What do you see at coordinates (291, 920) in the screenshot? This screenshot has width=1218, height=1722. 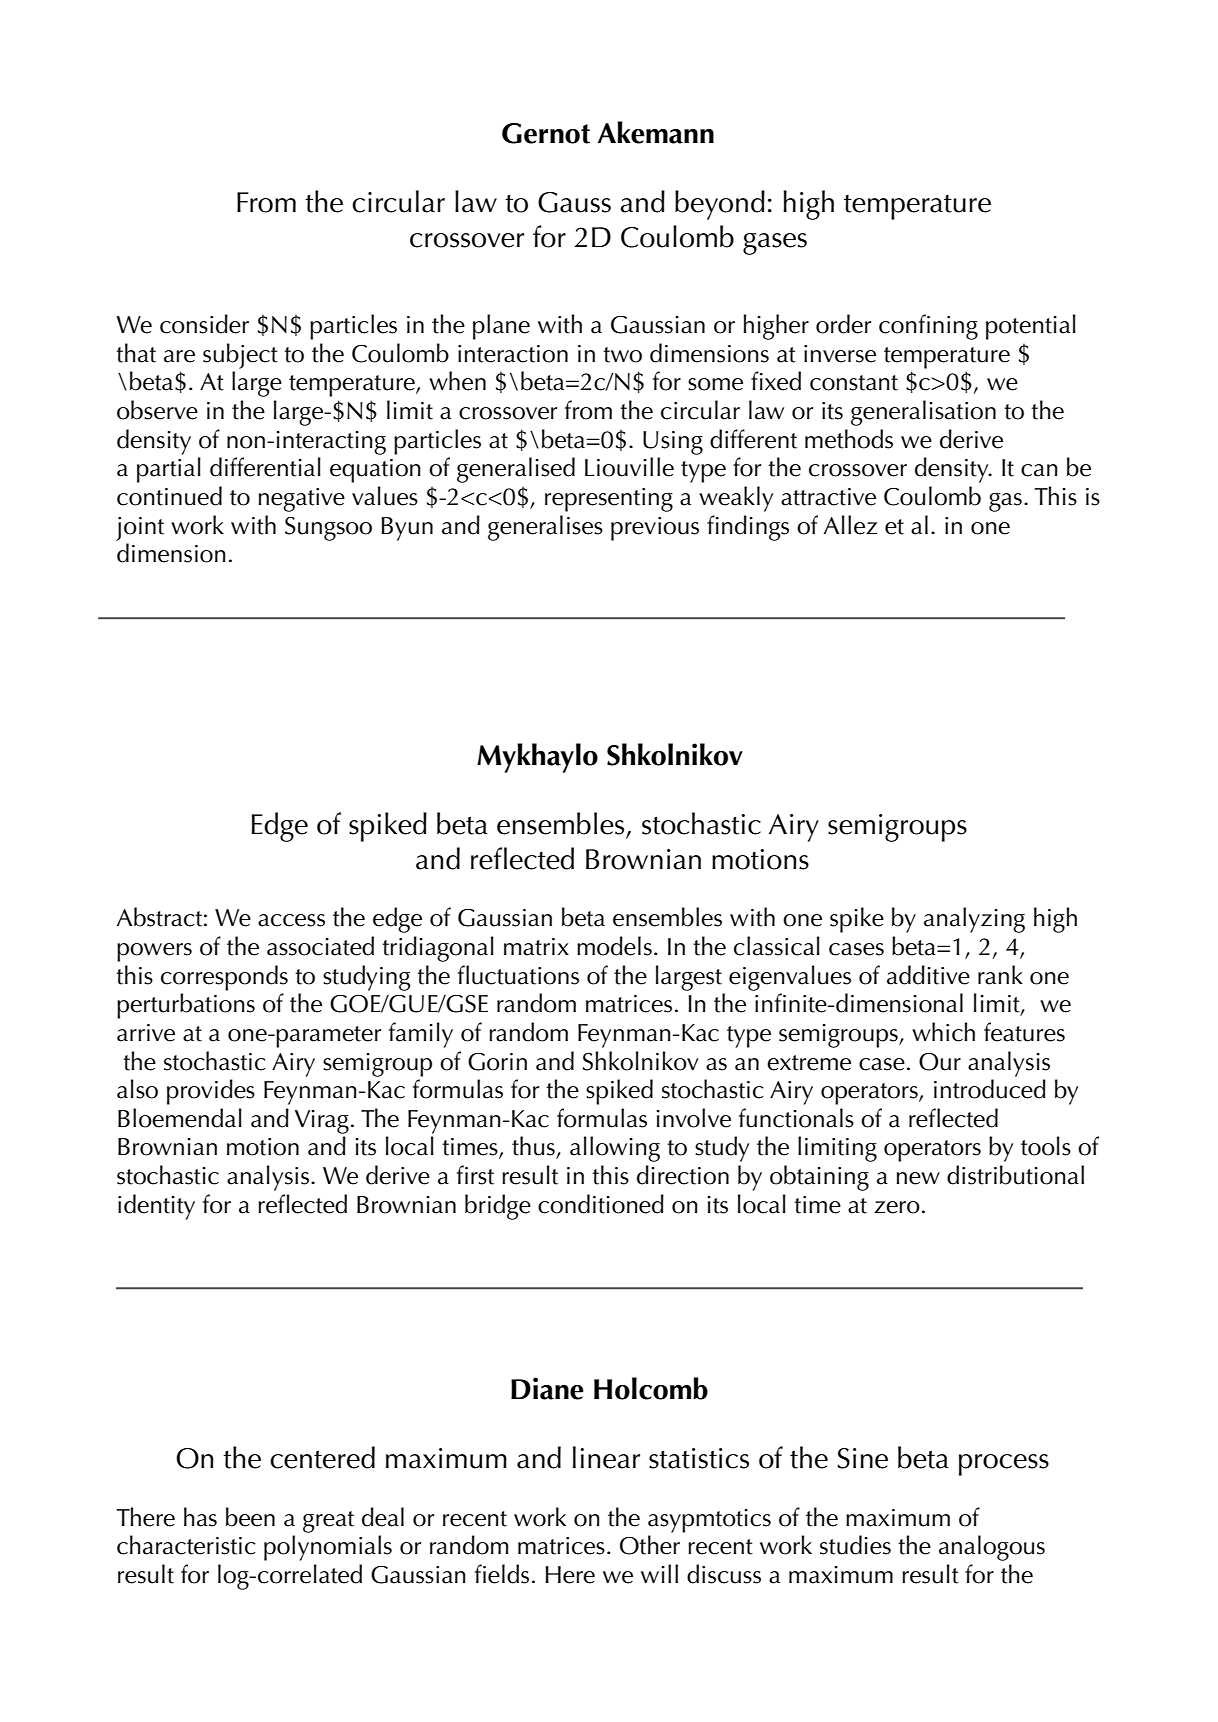 I see `access` at bounding box center [291, 920].
